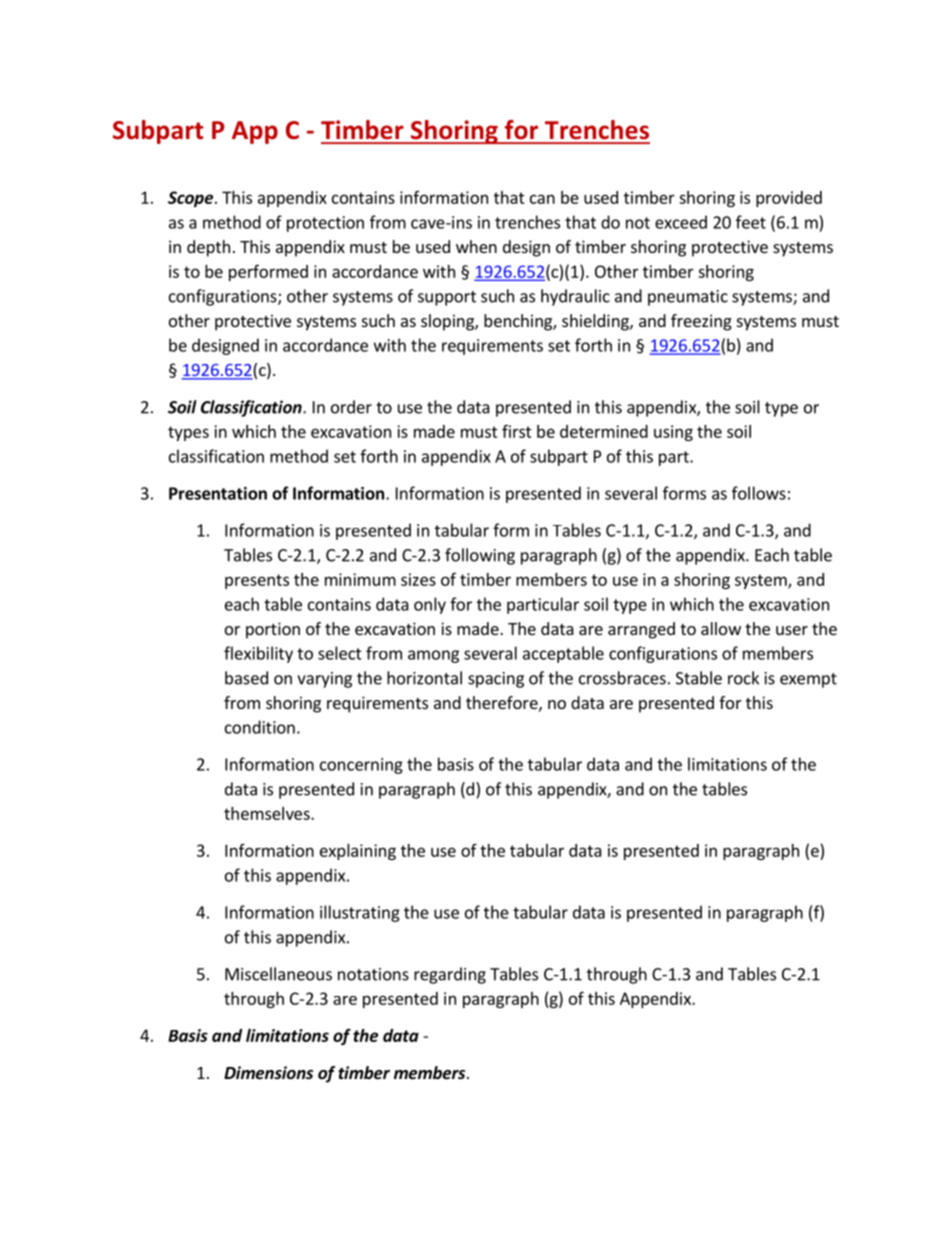 The image size is (952, 1233). What do you see at coordinates (268, 1073) in the screenshot?
I see `Dimensions` at bounding box center [268, 1073].
